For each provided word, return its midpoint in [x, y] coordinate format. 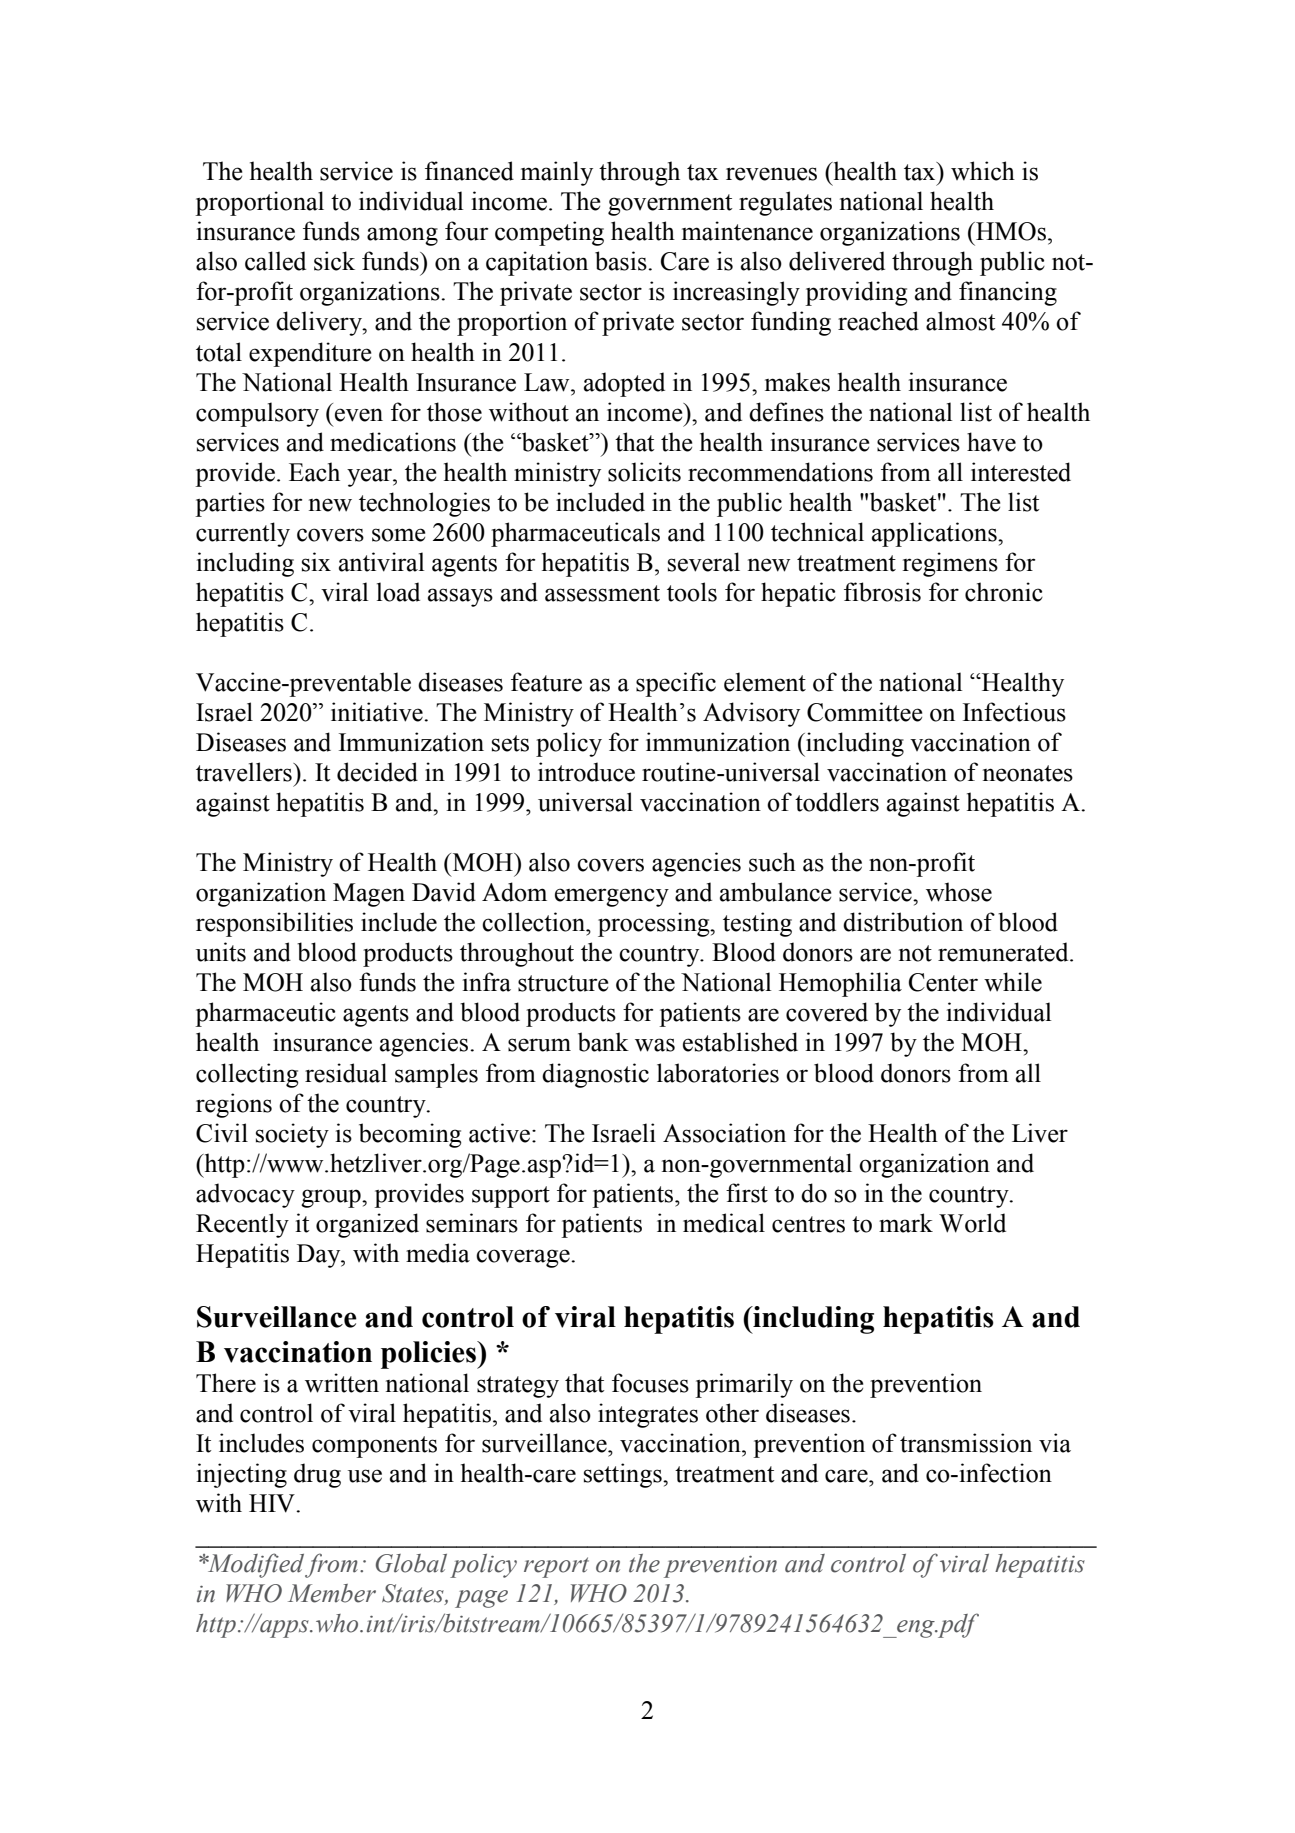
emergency [612, 897]
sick [334, 261]
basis [622, 261]
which [983, 171]
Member [332, 1593]
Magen [369, 895]
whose [959, 892]
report [556, 1567]
